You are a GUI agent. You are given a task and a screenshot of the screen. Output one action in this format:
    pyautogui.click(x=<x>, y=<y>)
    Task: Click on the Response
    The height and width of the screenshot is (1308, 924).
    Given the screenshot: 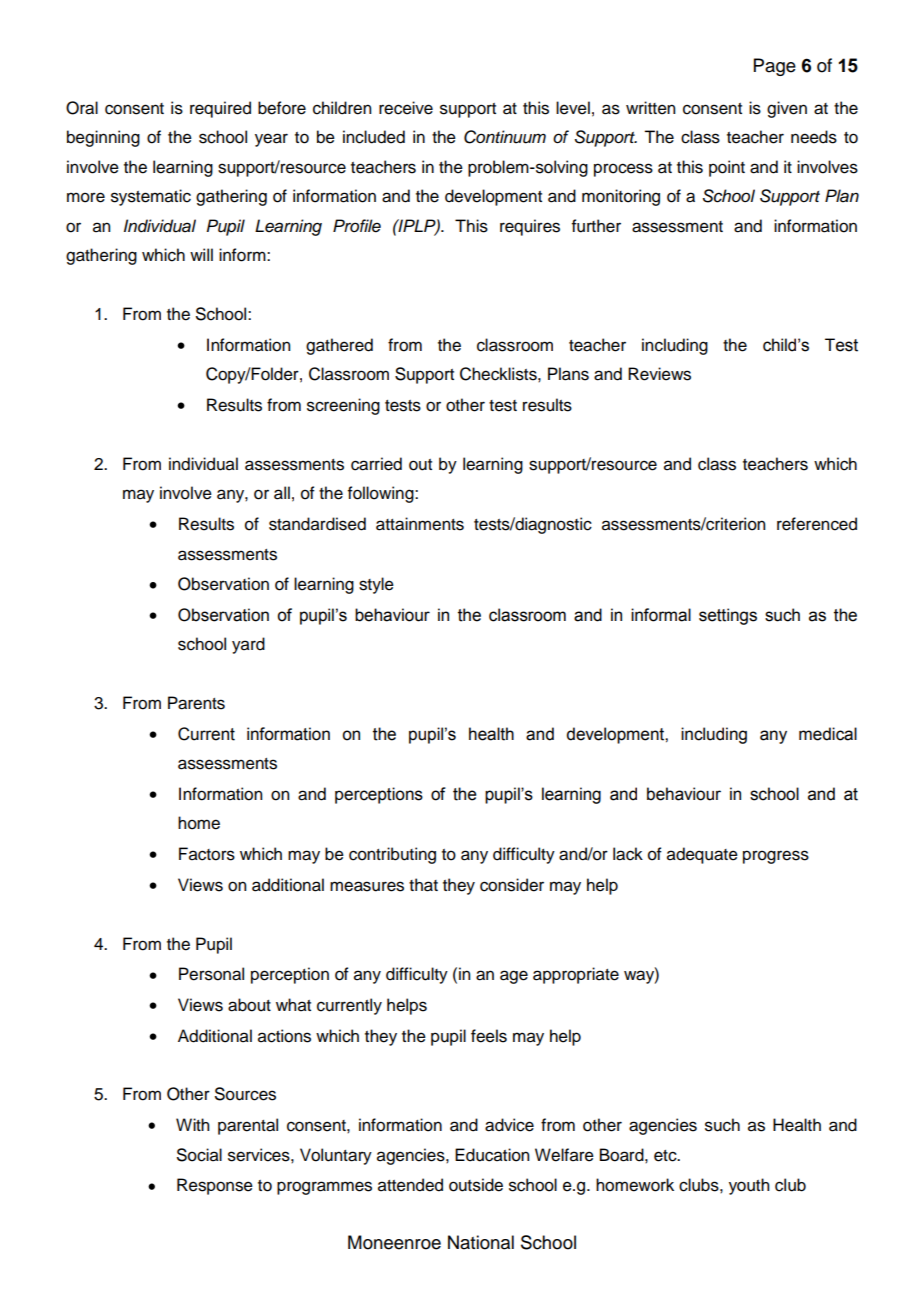 What is the action you would take?
    pyautogui.click(x=215, y=1186)
